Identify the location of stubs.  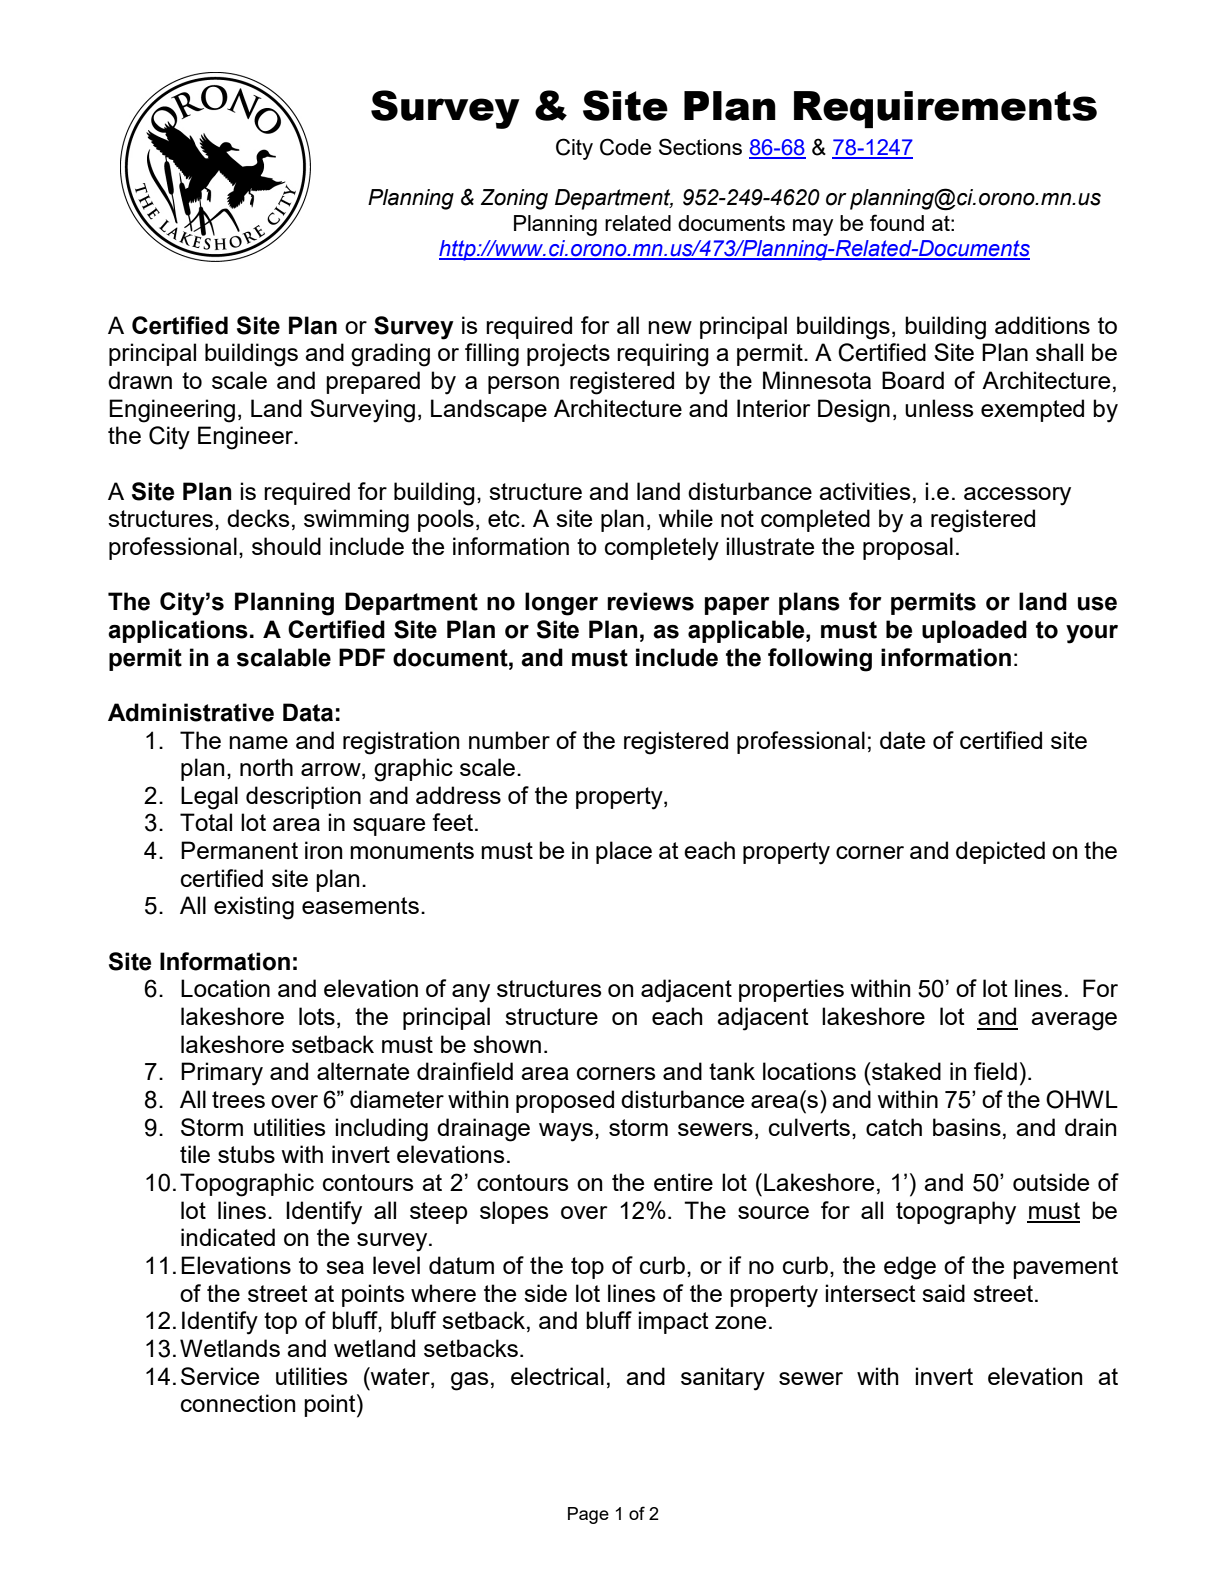
(246, 1154).
